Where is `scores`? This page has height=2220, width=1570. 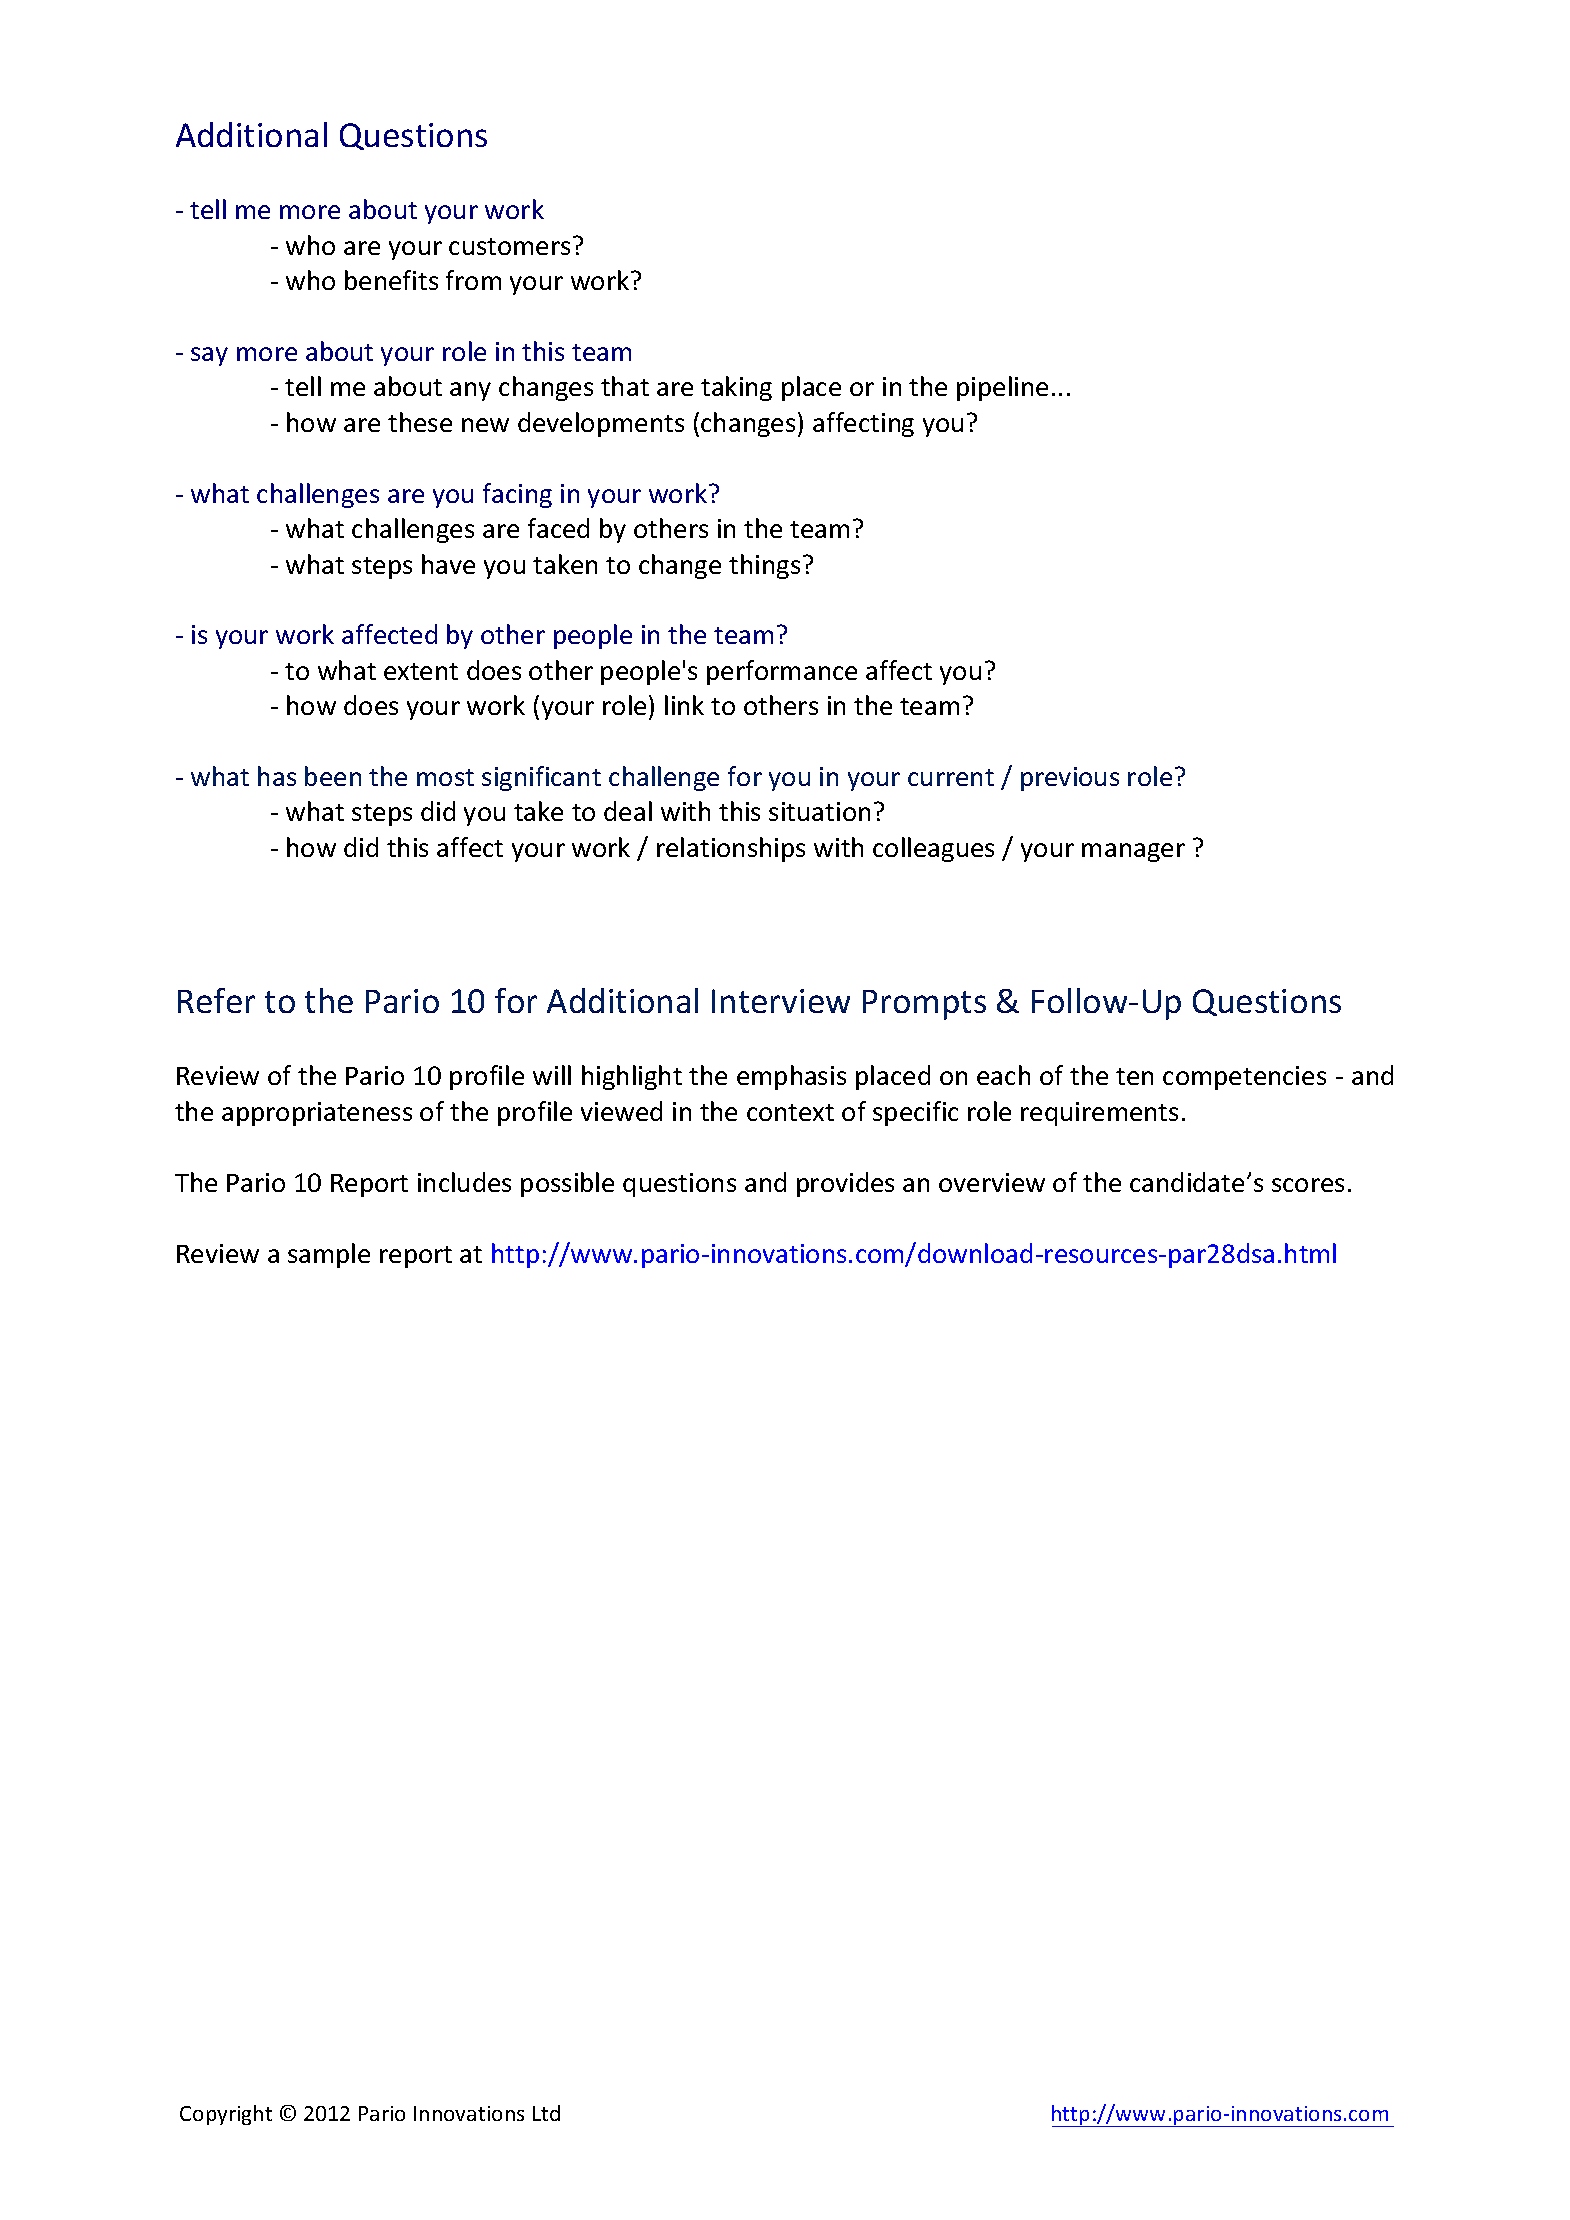 scores is located at coordinates (1308, 1185).
